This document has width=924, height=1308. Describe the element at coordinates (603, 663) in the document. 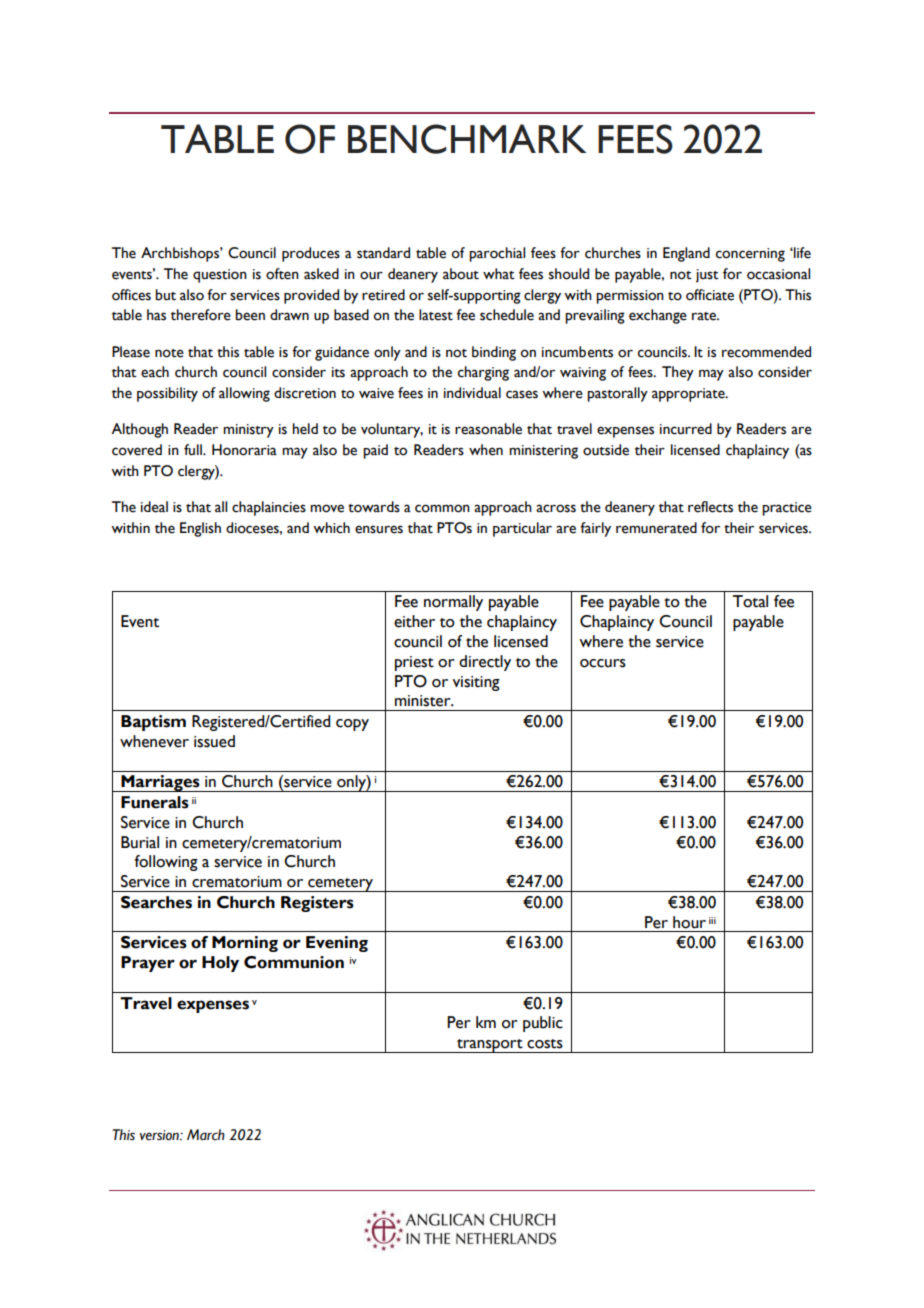

I see `occurs` at that location.
